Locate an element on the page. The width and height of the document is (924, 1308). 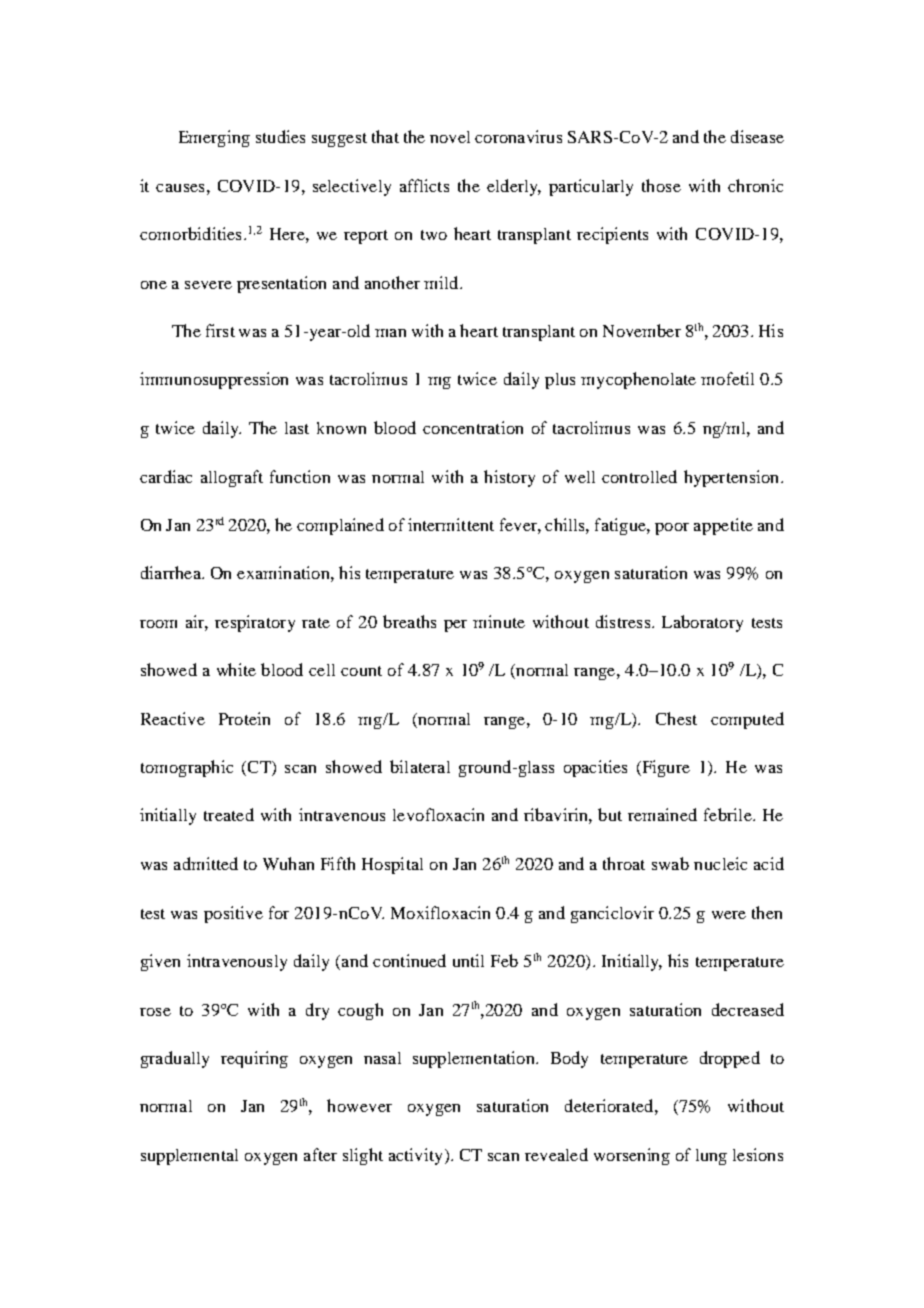
bilateral is located at coordinates (420, 766).
